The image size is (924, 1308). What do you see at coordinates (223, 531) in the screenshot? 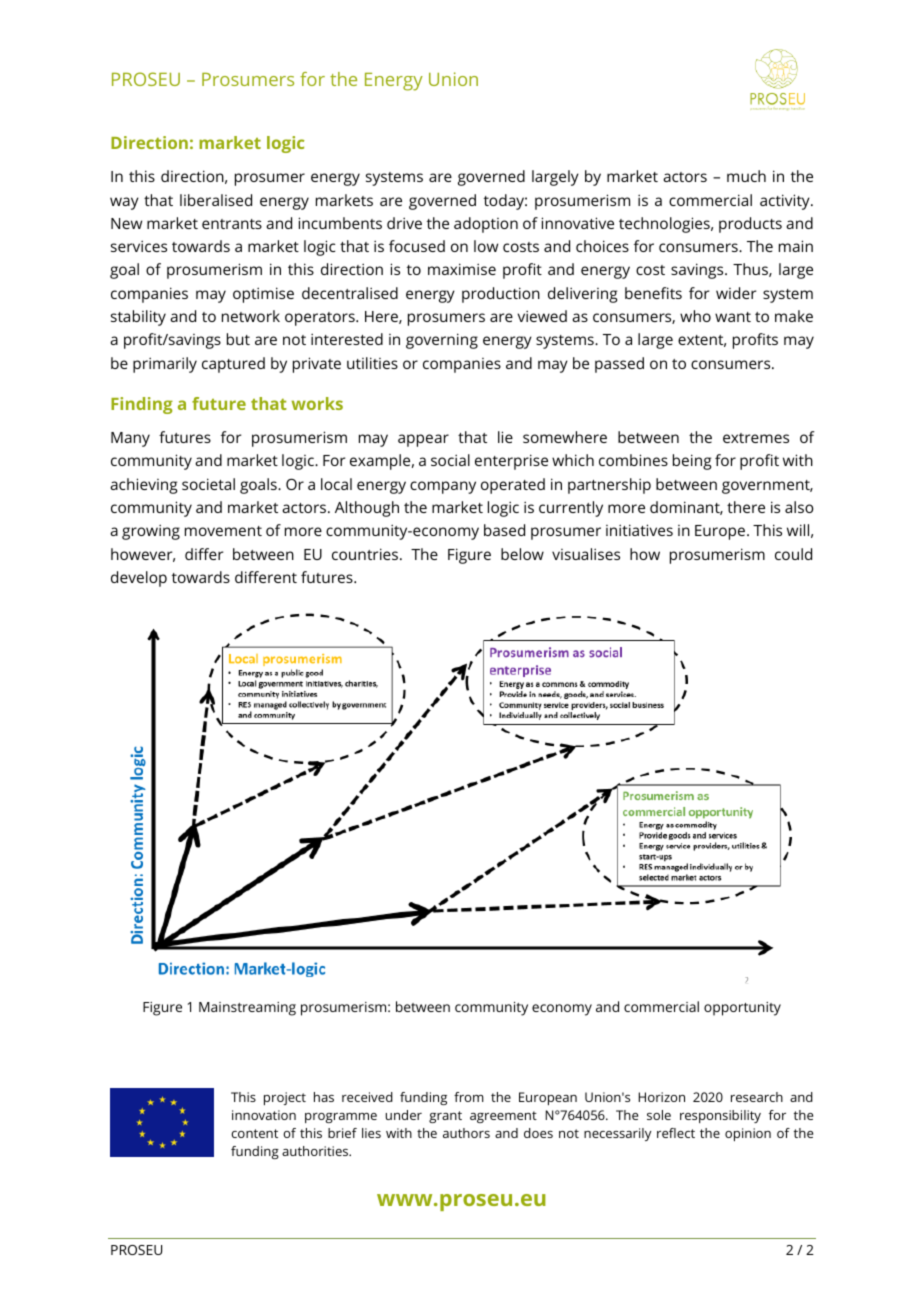
I see `movement` at bounding box center [223, 531].
